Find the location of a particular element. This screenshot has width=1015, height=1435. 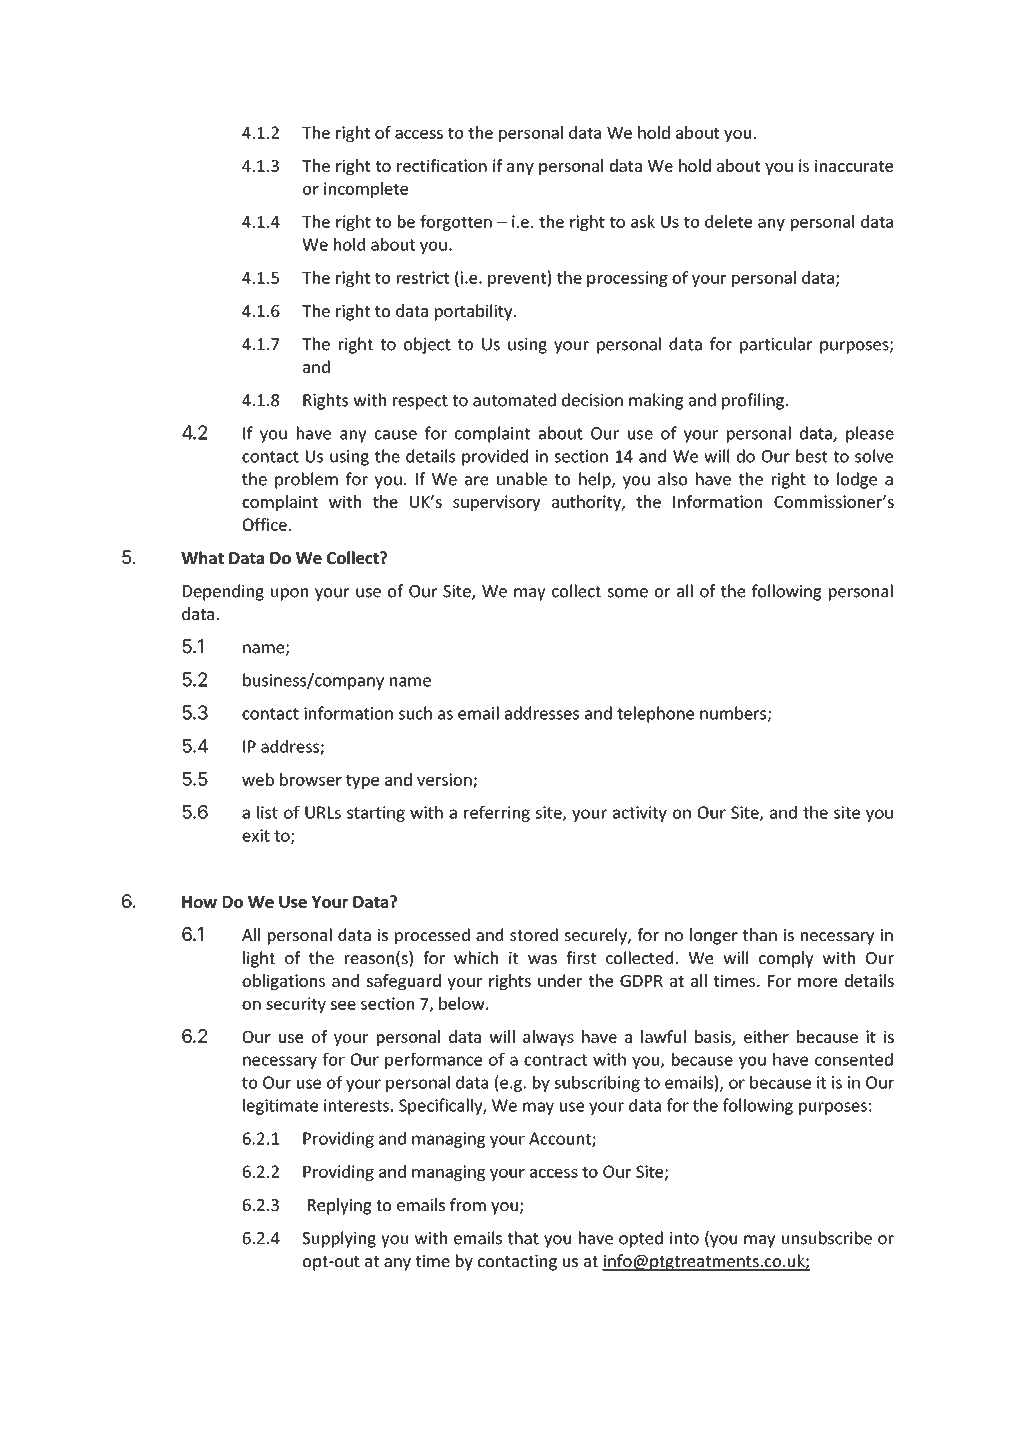

forgotten is located at coordinates (456, 223).
